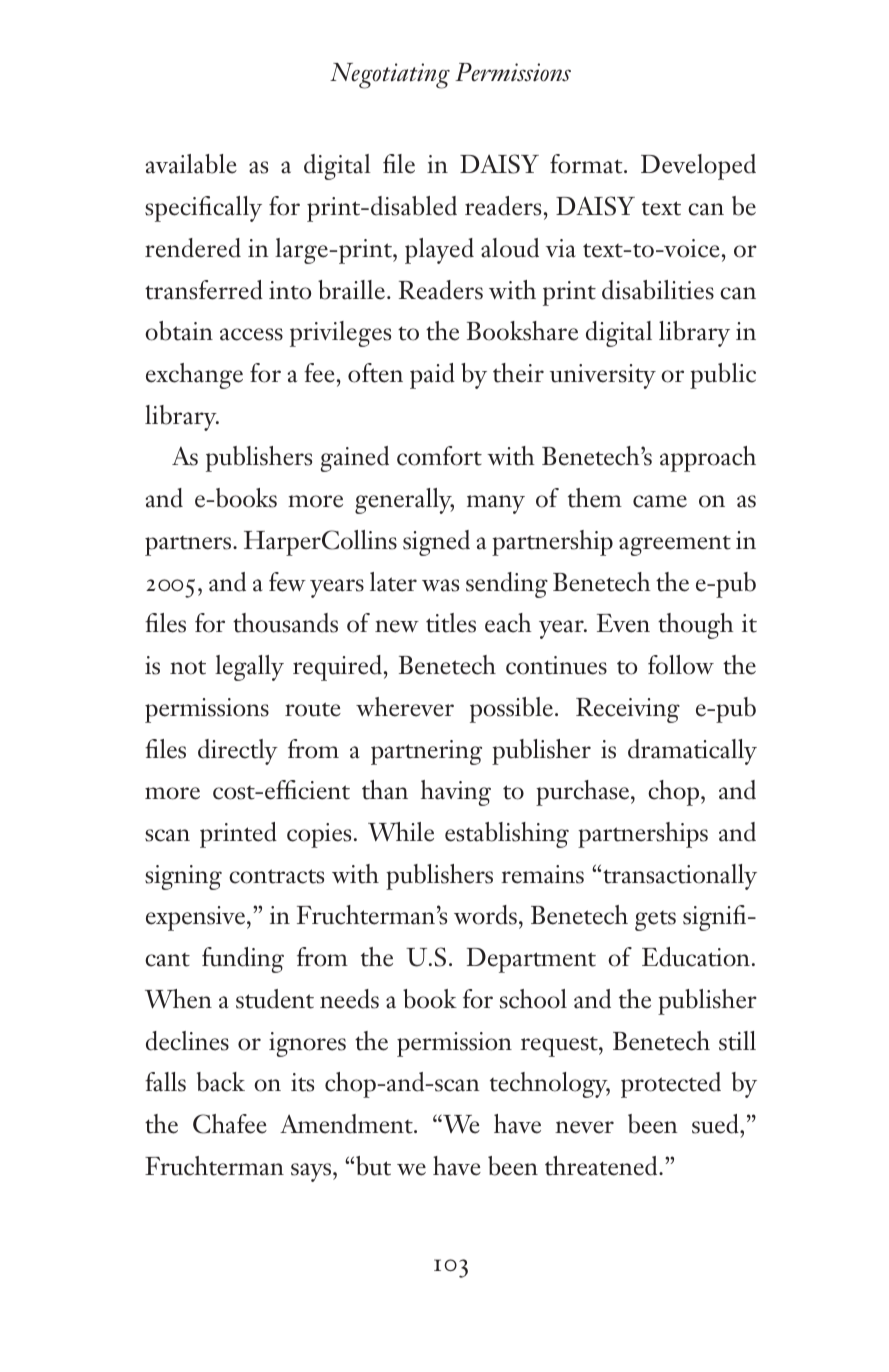  Describe the element at coordinates (238, 752) in the screenshot. I see `directly` at that location.
